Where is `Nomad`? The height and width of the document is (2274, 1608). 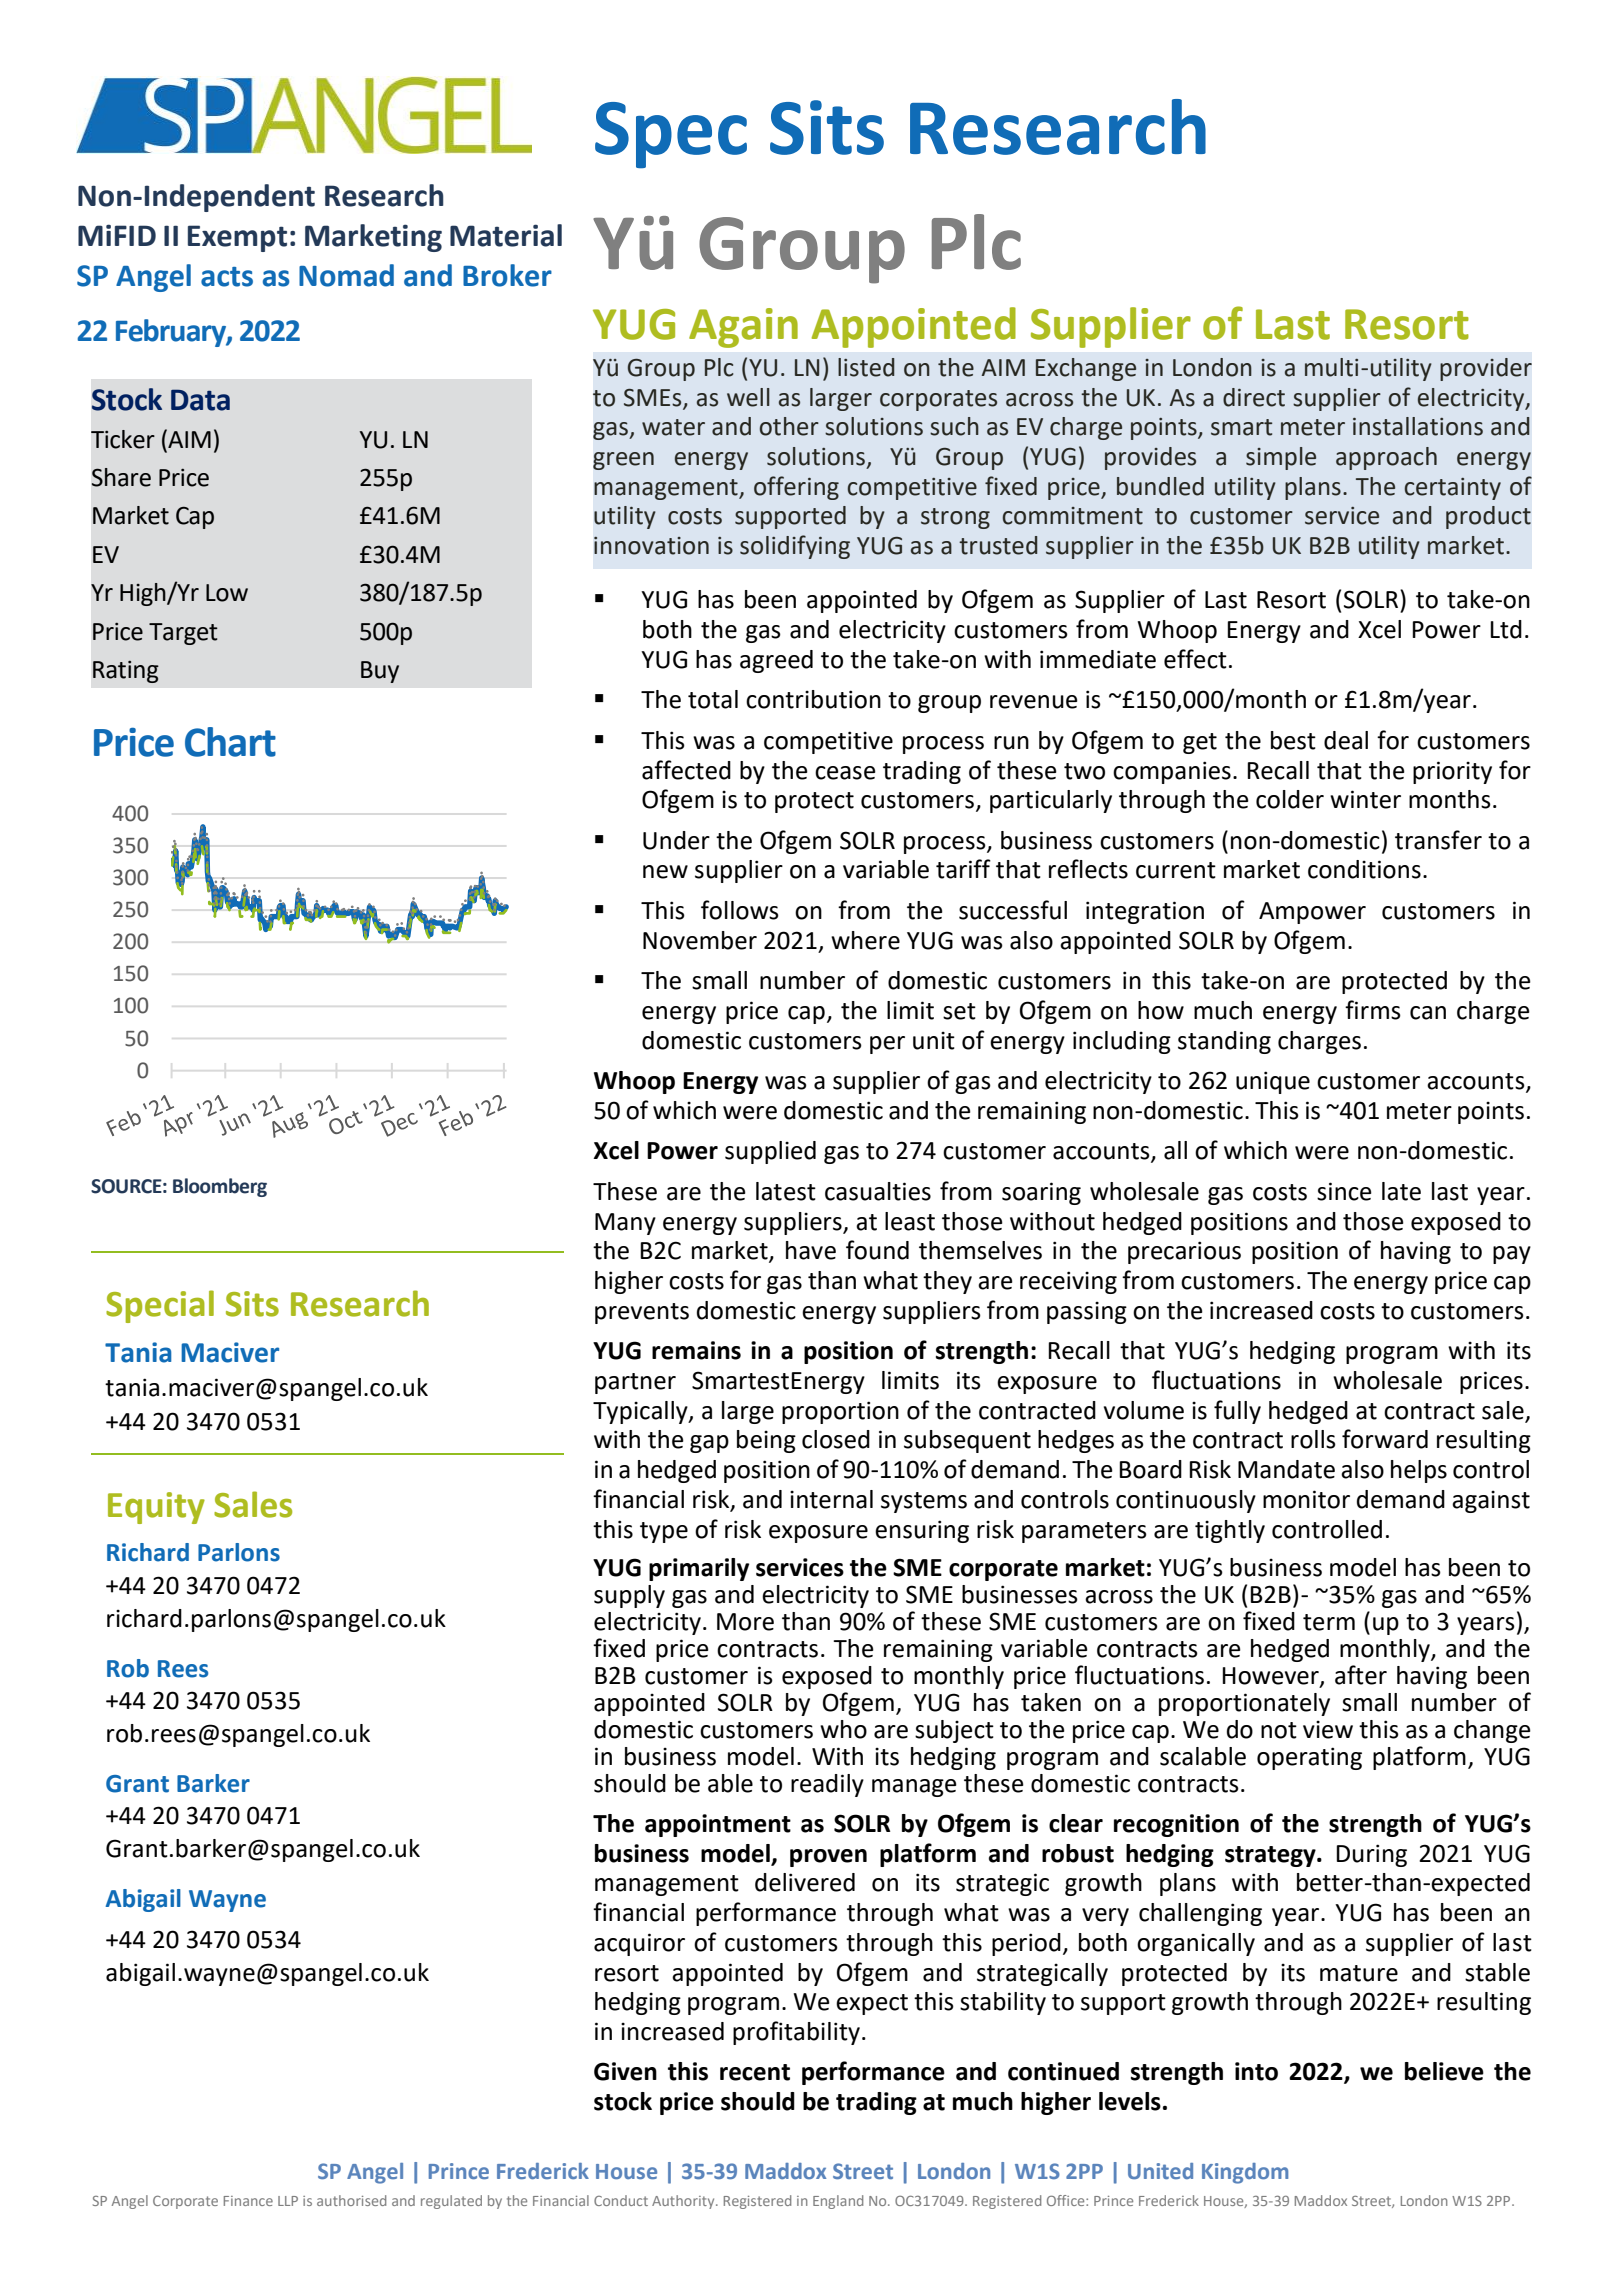 Nomad is located at coordinates (346, 275).
